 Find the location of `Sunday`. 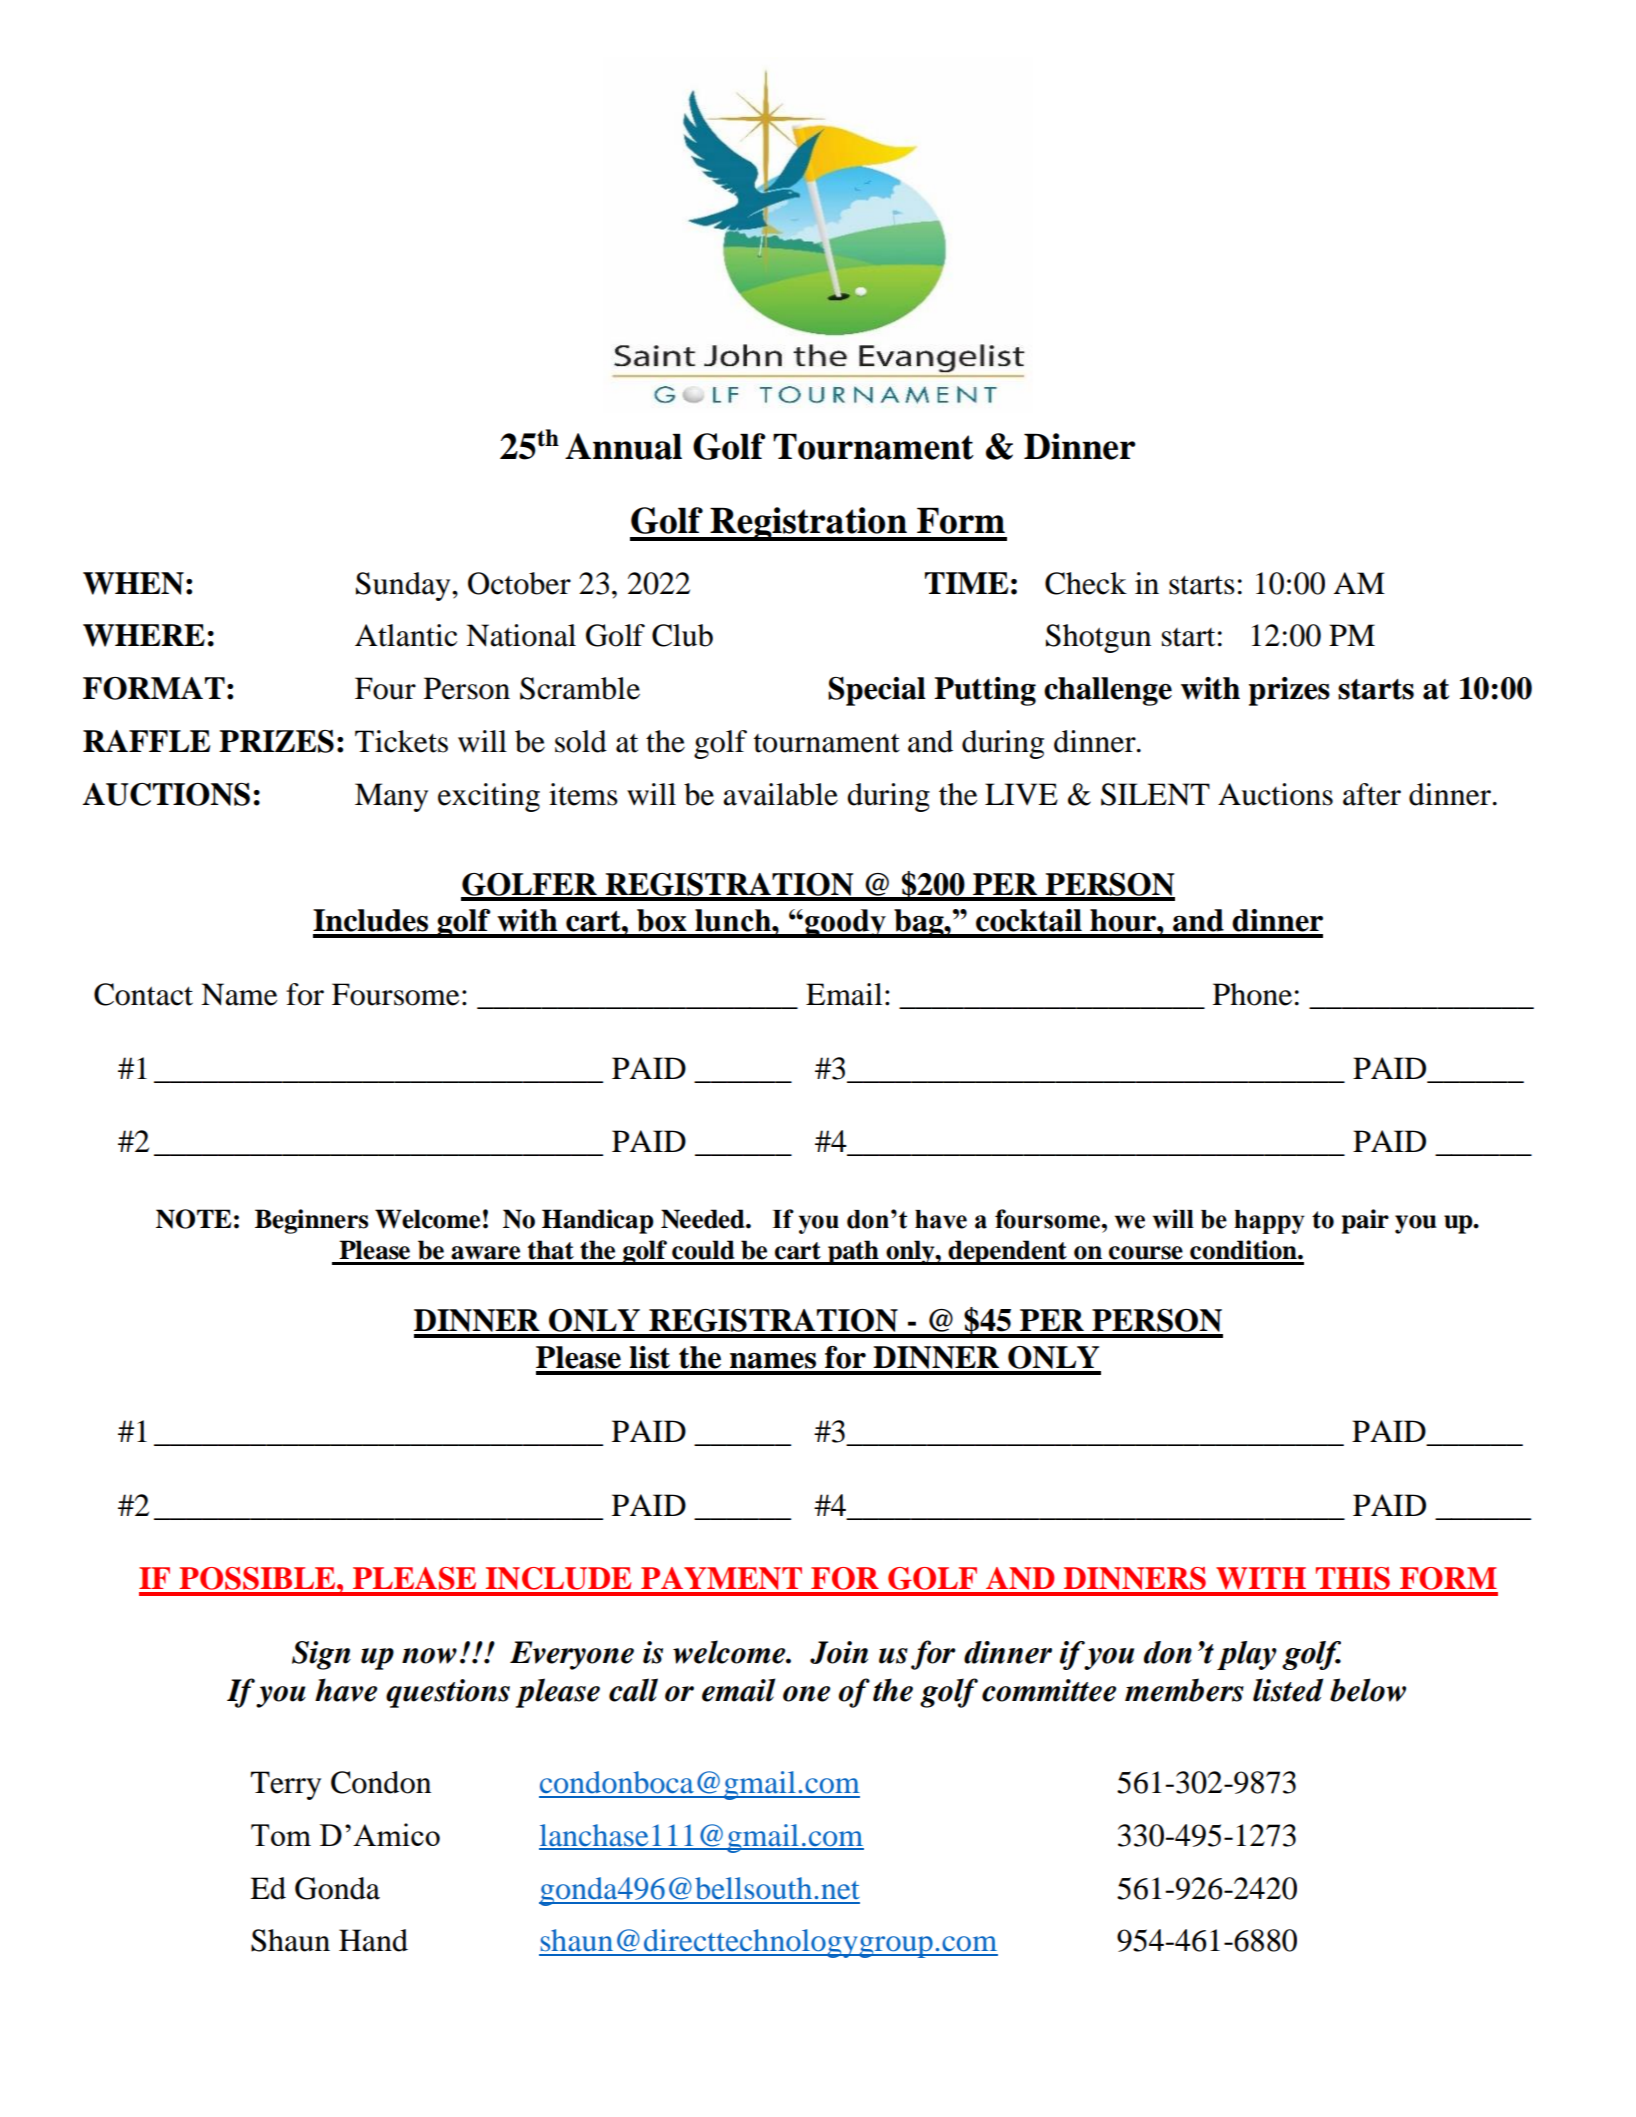

Sunday is located at coordinates (404, 586).
